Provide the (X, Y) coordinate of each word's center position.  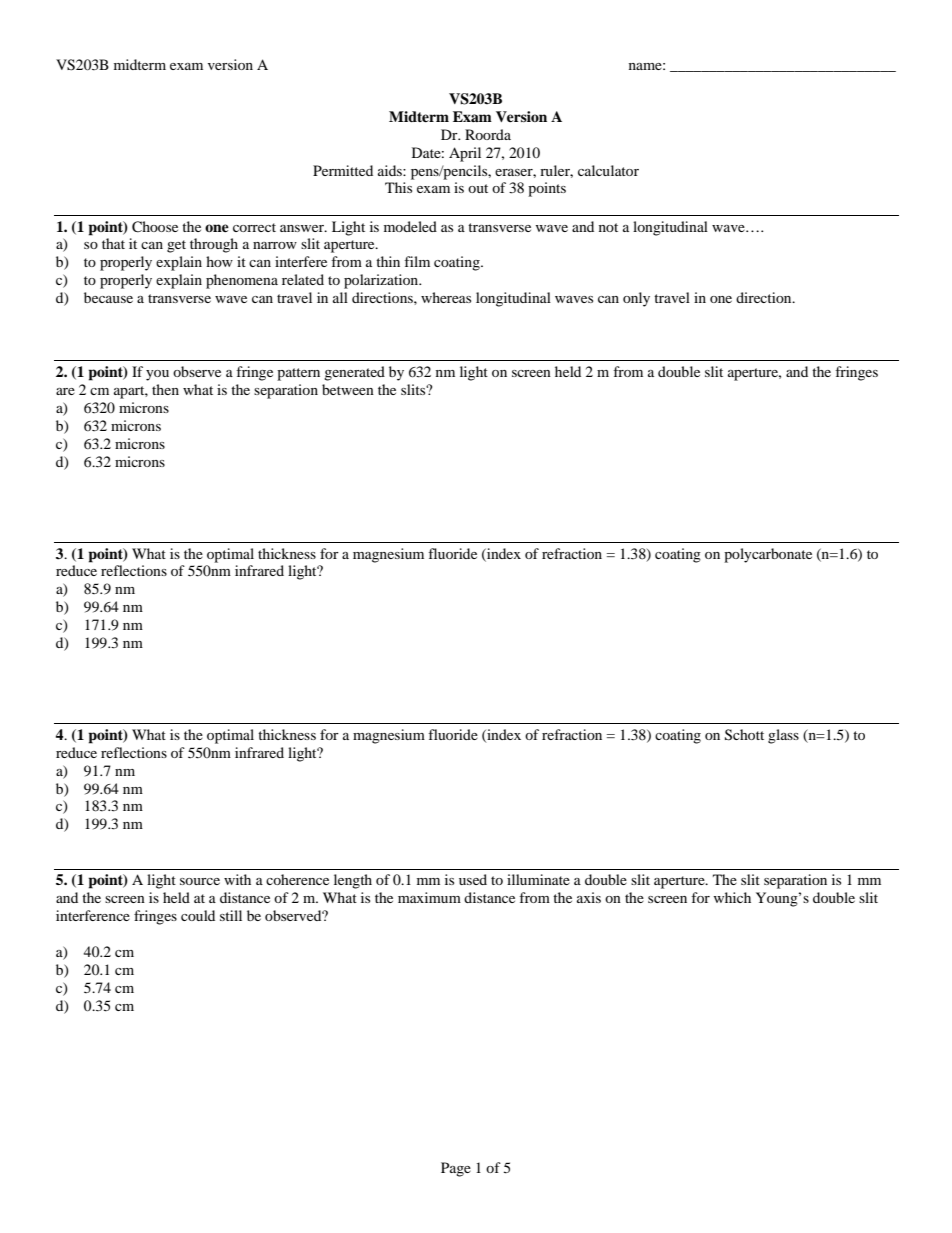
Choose (155, 227)
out (478, 188)
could (198, 915)
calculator (608, 170)
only (636, 299)
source (200, 881)
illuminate (538, 879)
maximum (429, 897)
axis (589, 897)
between (348, 389)
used (473, 879)
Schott (744, 735)
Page (456, 1169)
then (165, 389)
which (732, 897)
